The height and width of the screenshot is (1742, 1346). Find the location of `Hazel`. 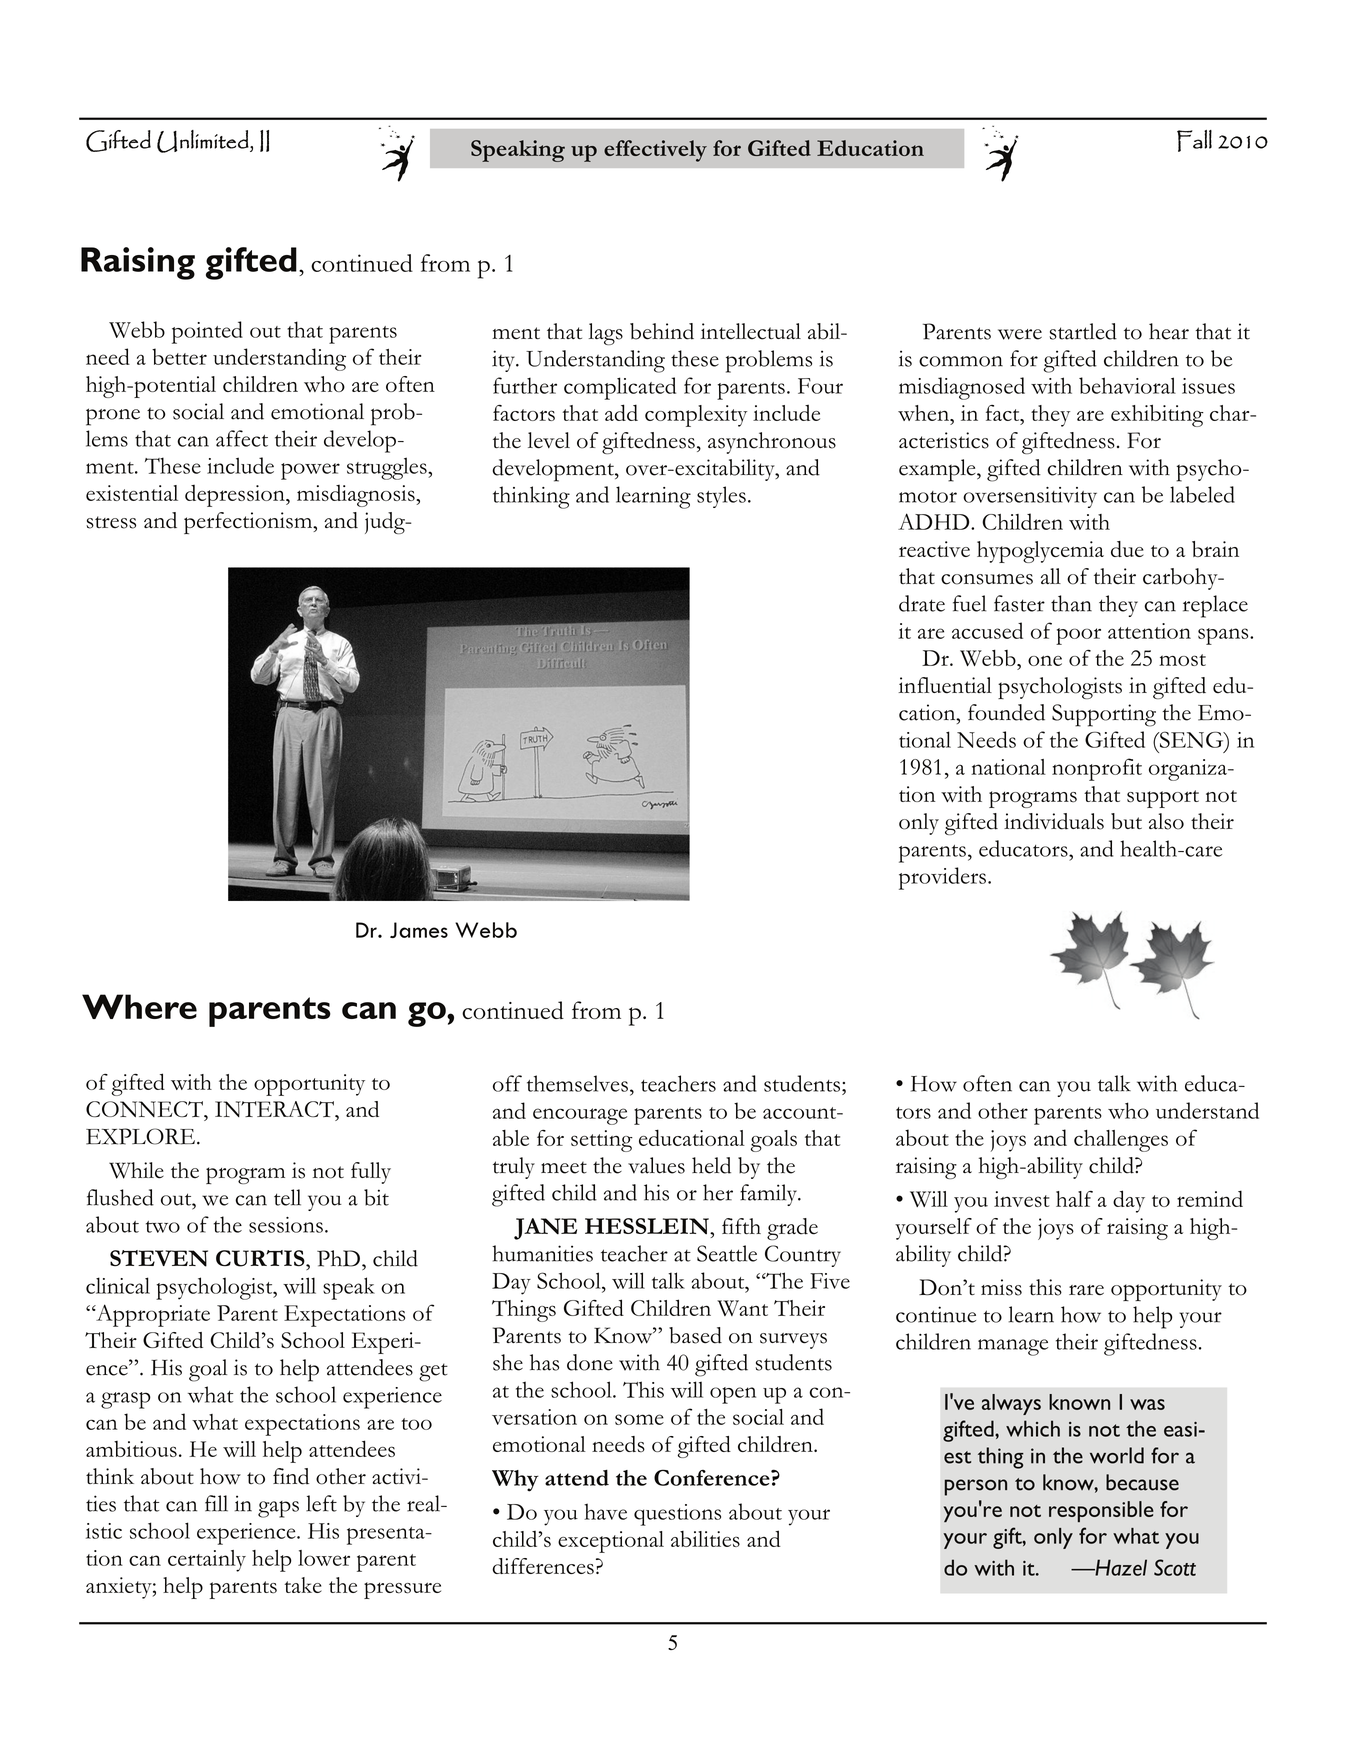

Hazel is located at coordinates (1120, 1567).
